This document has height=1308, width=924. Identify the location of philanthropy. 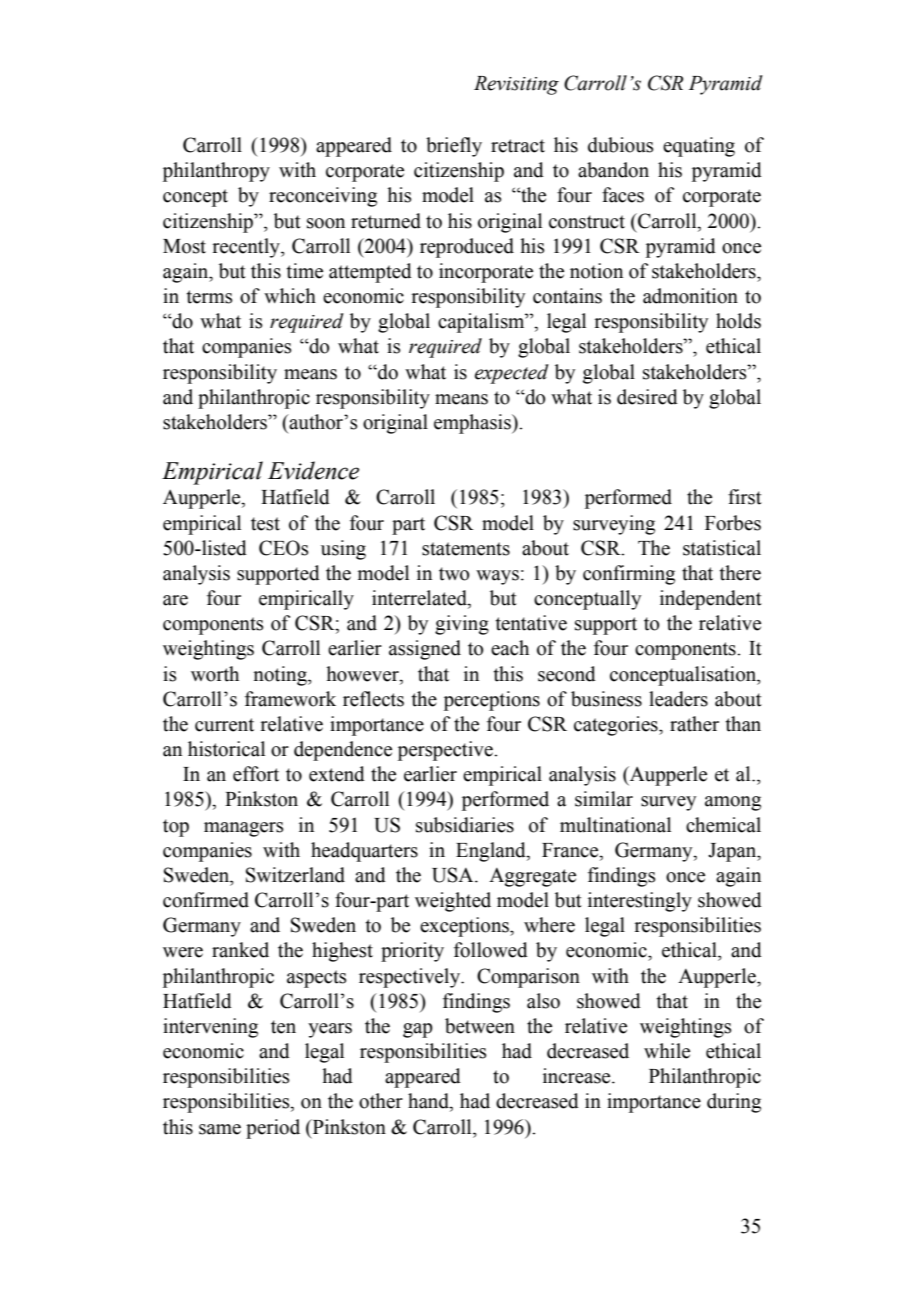
(216, 172).
